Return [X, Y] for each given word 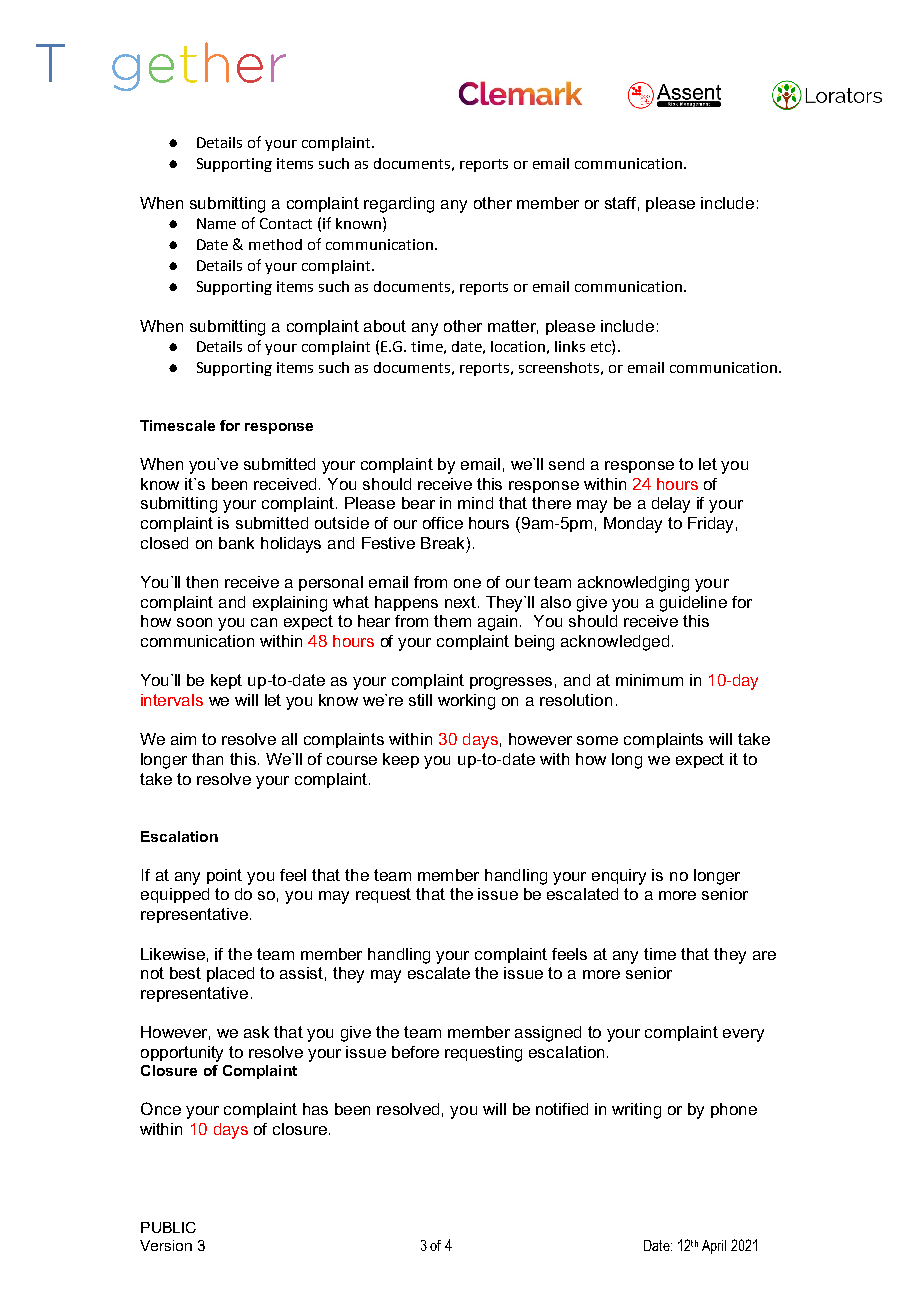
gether [199, 66]
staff [622, 204]
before [415, 1052]
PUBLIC [168, 1227]
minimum [649, 680]
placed [230, 974]
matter [513, 327]
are [764, 955]
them [452, 621]
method [275, 244]
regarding [399, 205]
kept [226, 681]
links [570, 346]
